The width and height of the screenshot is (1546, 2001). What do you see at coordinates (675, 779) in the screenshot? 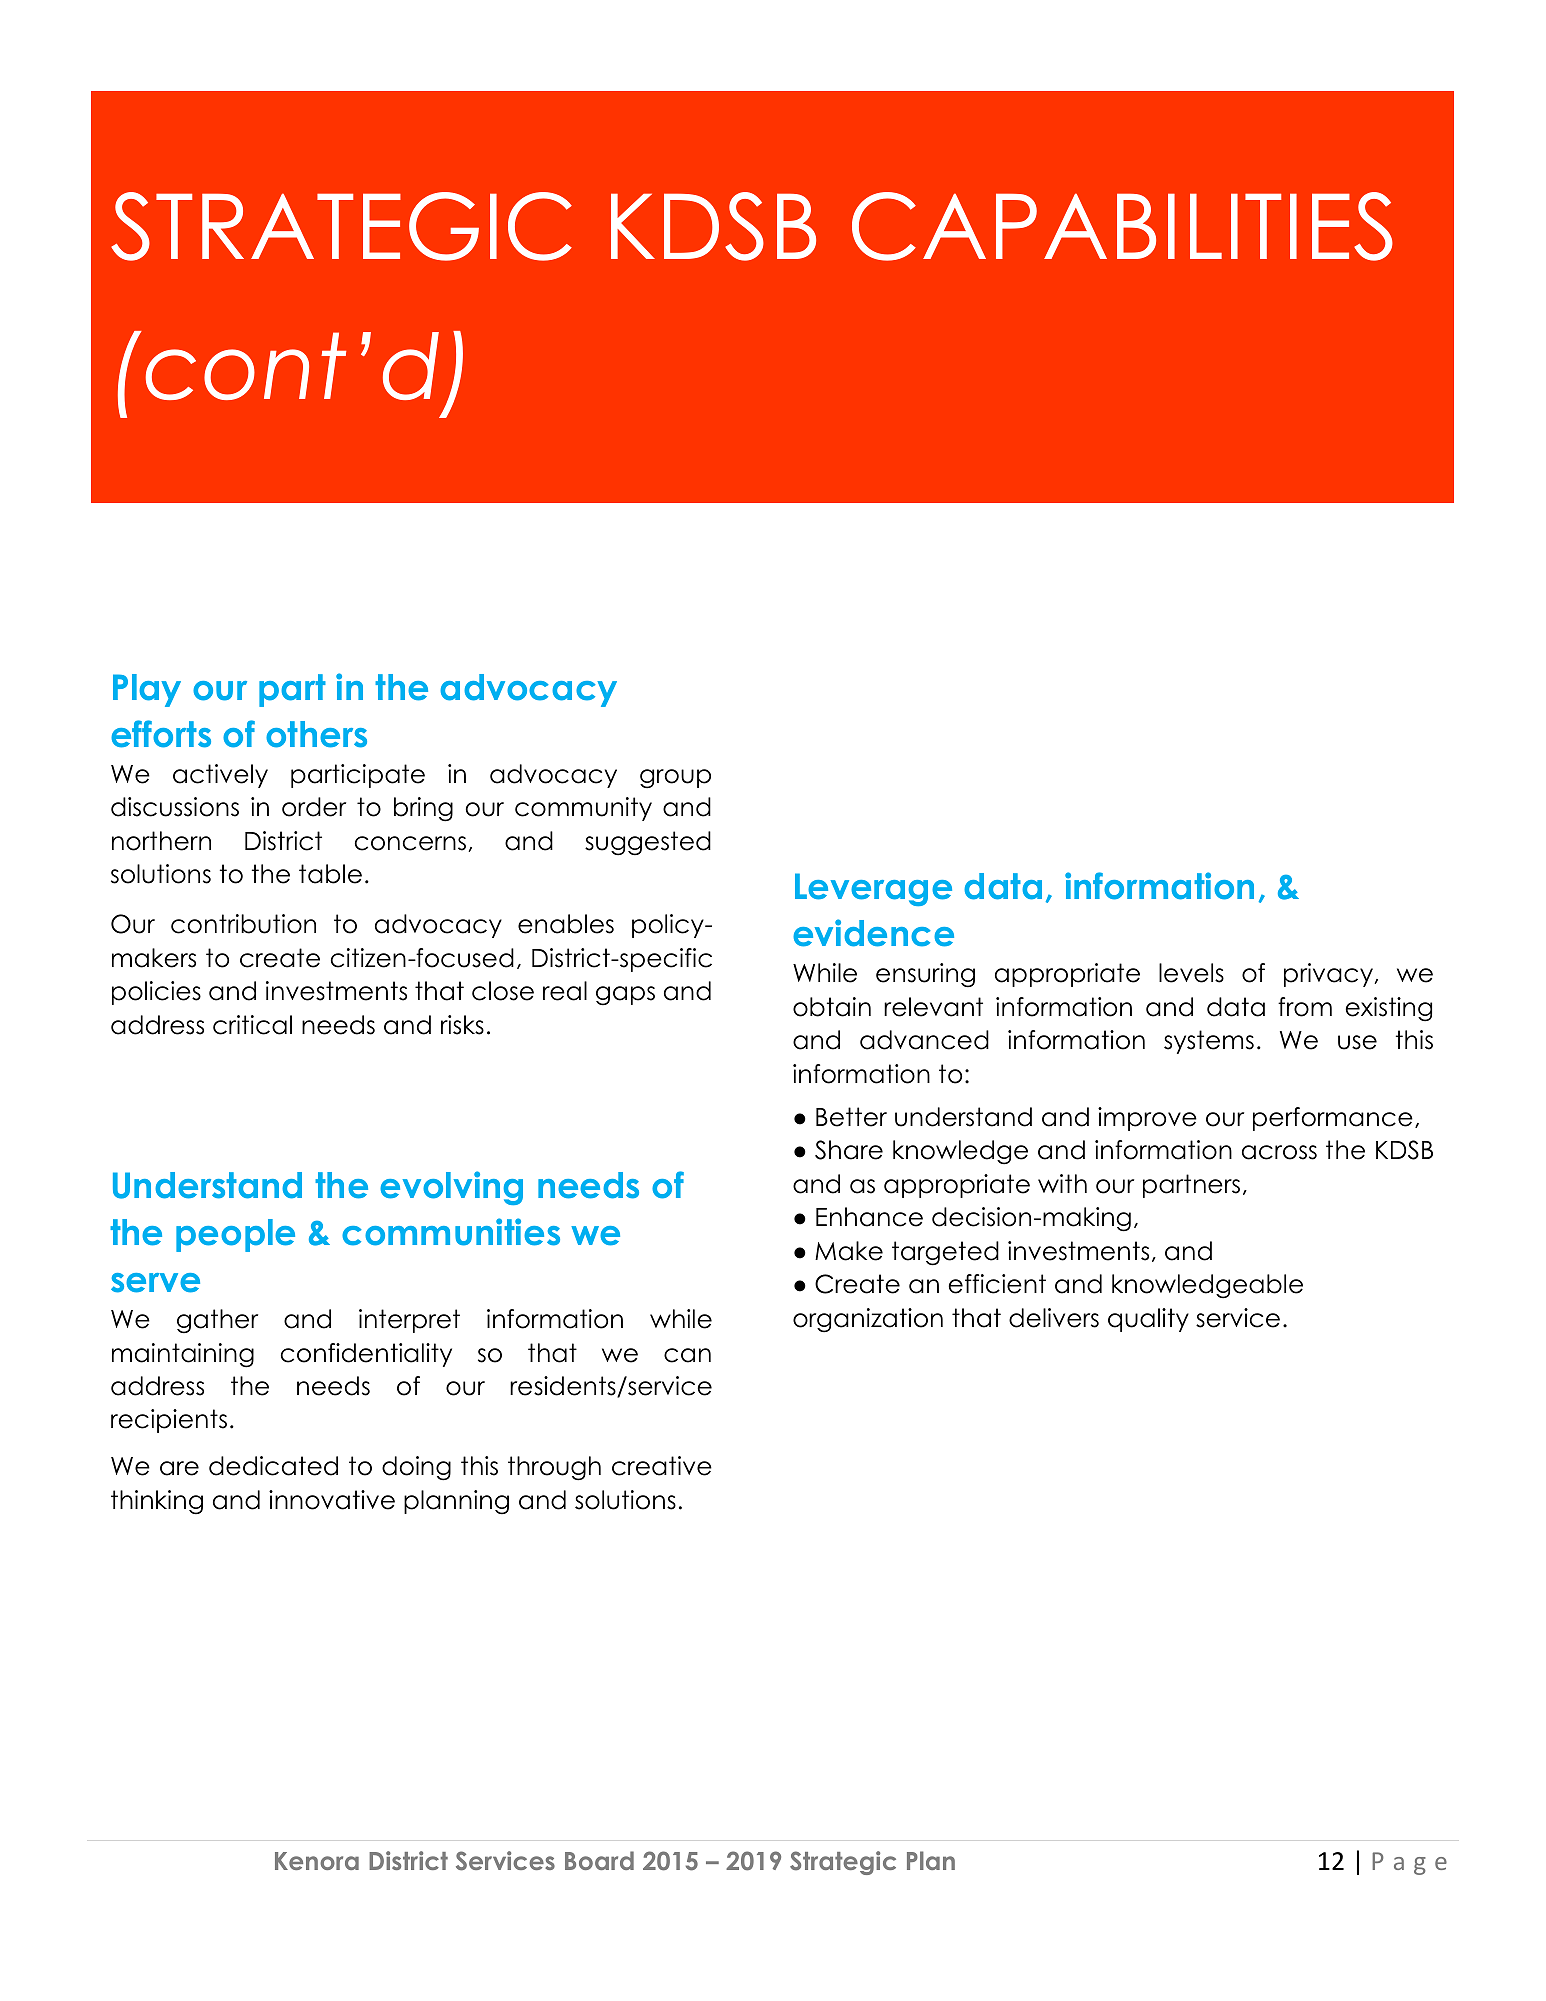
I see `group` at bounding box center [675, 779].
